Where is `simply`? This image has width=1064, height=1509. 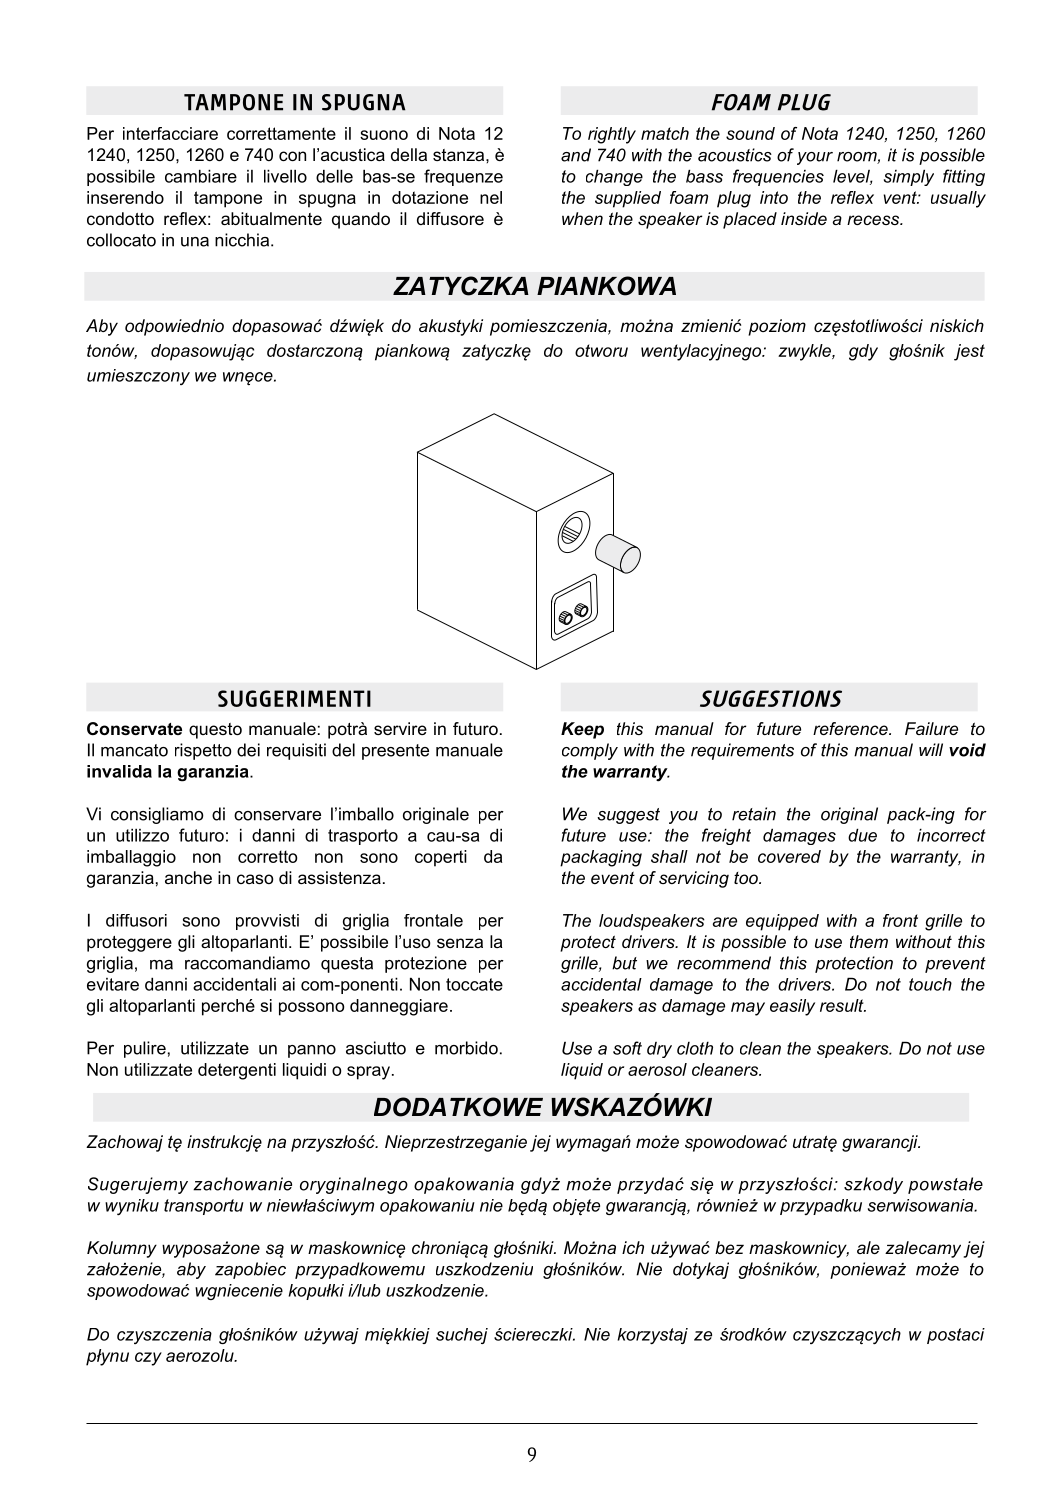 simply is located at coordinates (909, 177).
